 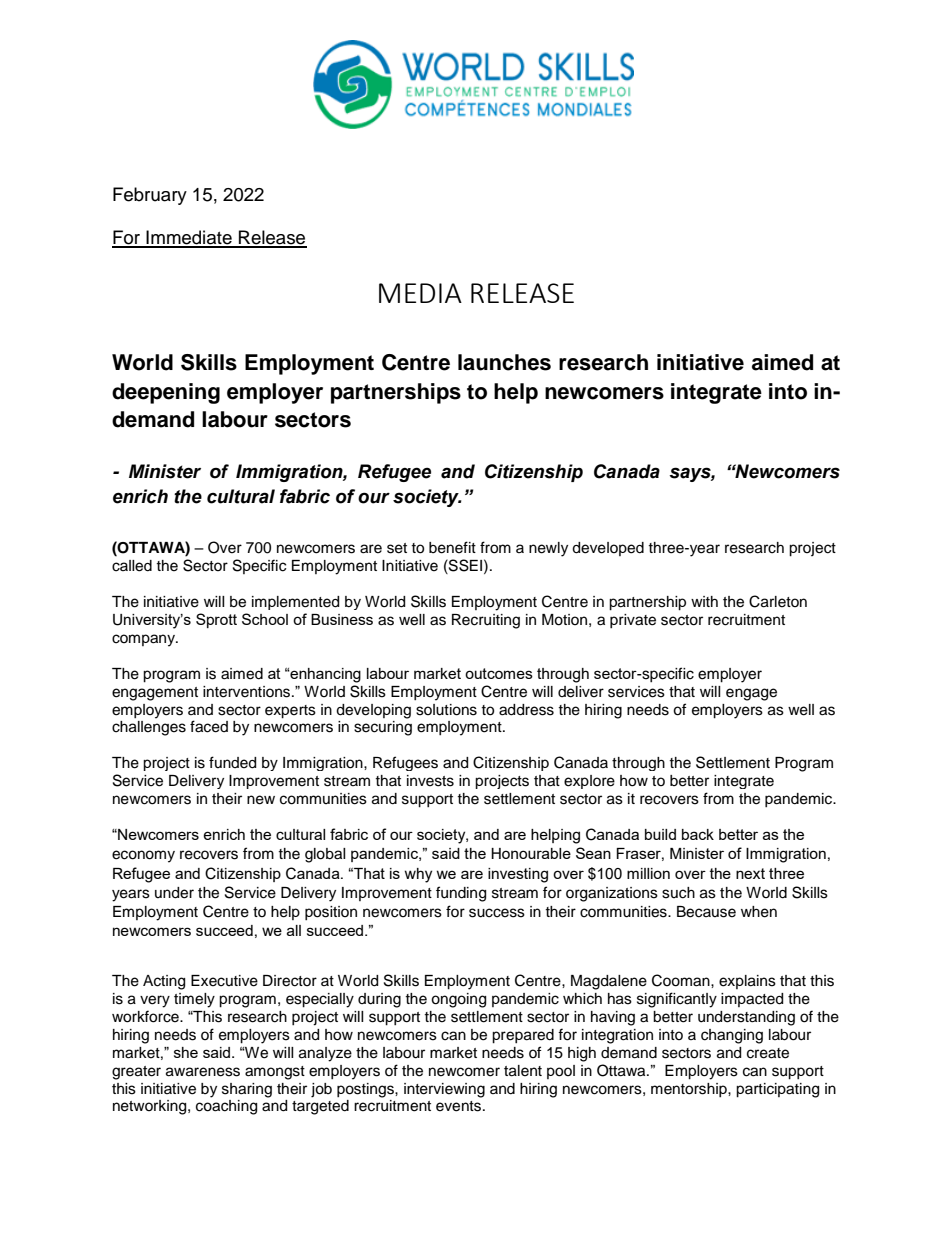 I want to click on February, so click(x=150, y=196).
